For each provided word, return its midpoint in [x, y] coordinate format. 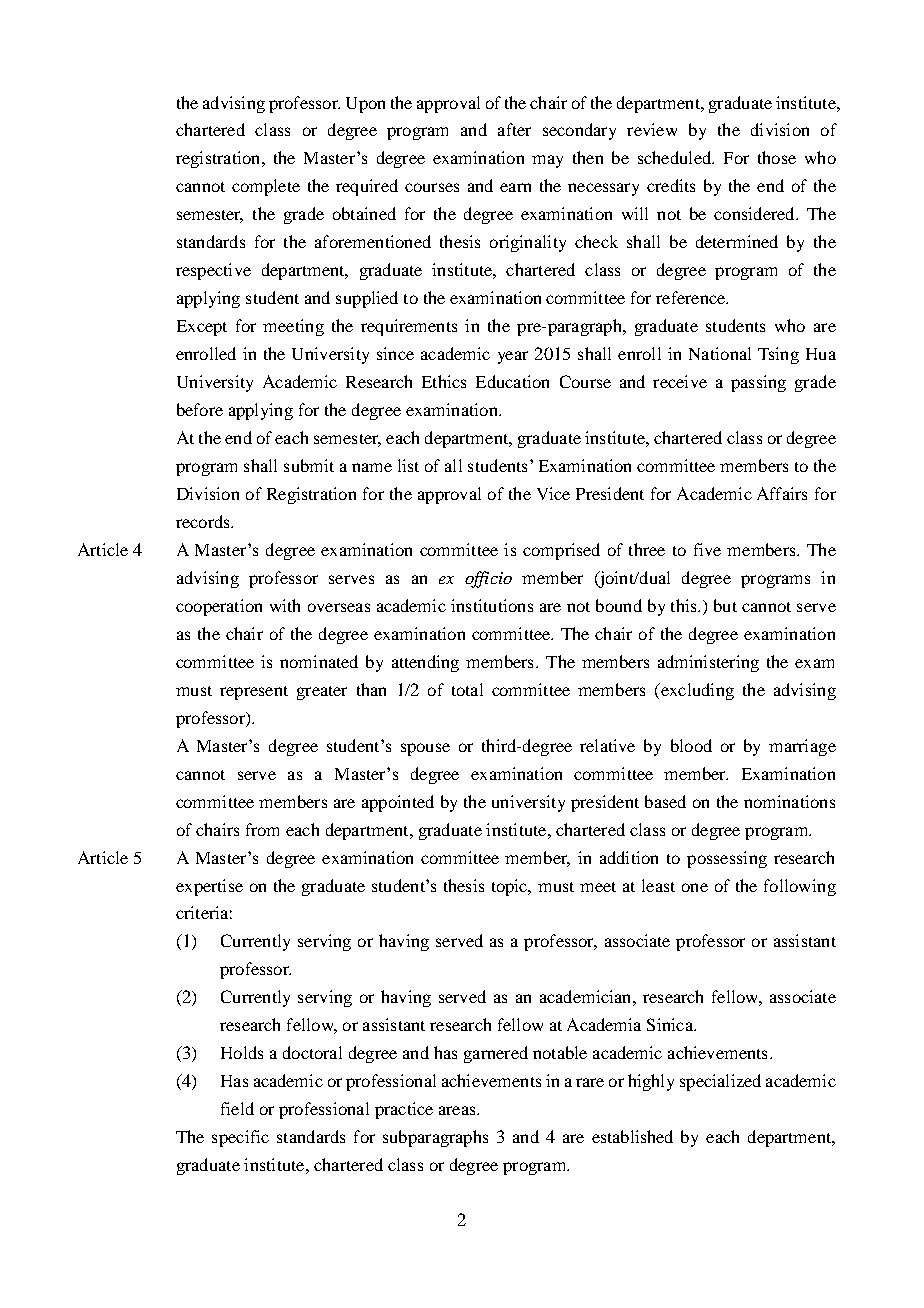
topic [511, 887]
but [725, 605]
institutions [492, 605]
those [777, 157]
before [200, 409]
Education [512, 381]
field [237, 1108]
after [514, 129]
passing [758, 383]
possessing [727, 859]
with [285, 605]
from [262, 829]
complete [266, 187]
